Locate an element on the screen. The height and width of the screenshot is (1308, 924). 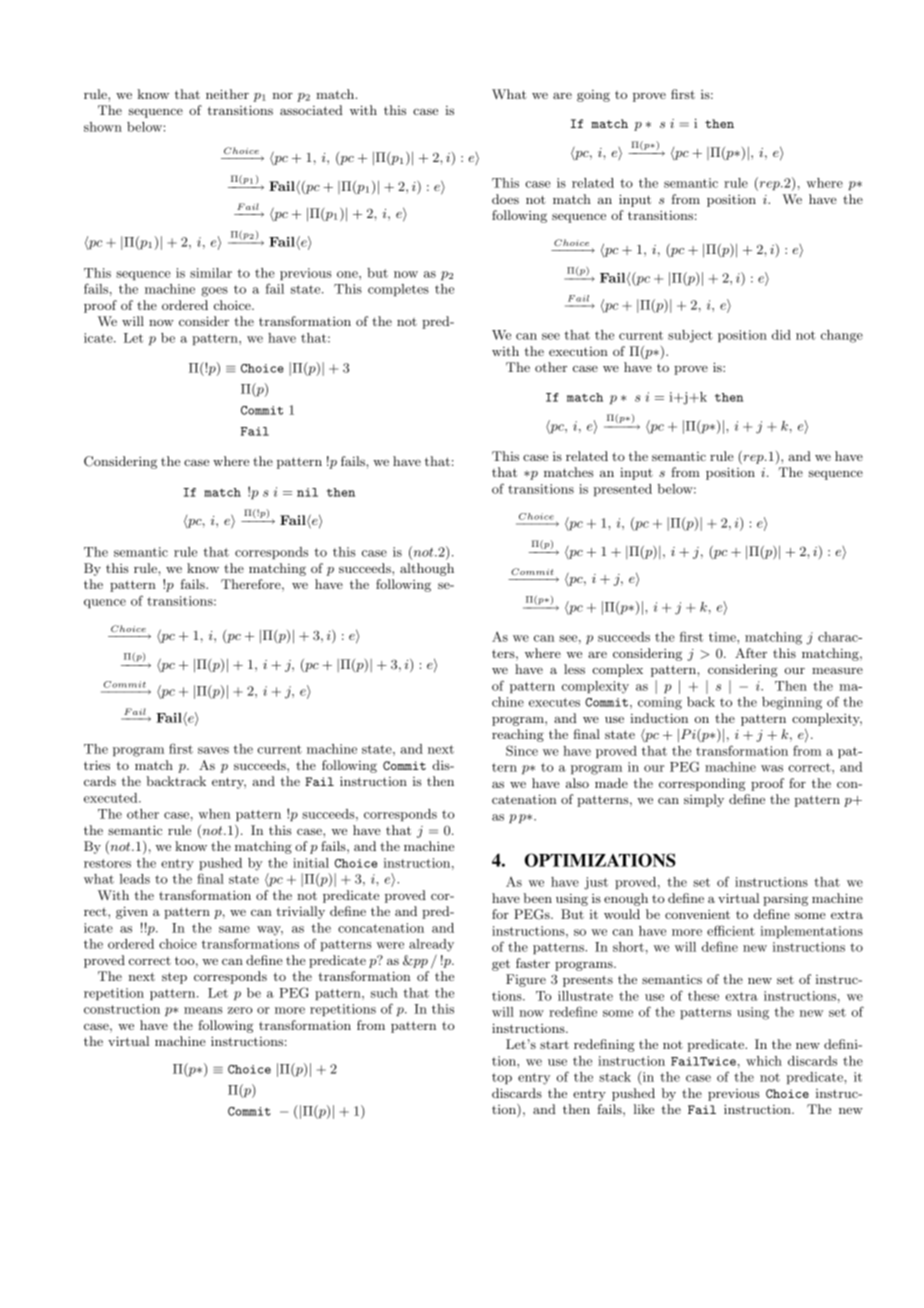
top is located at coordinates (502, 1078).
